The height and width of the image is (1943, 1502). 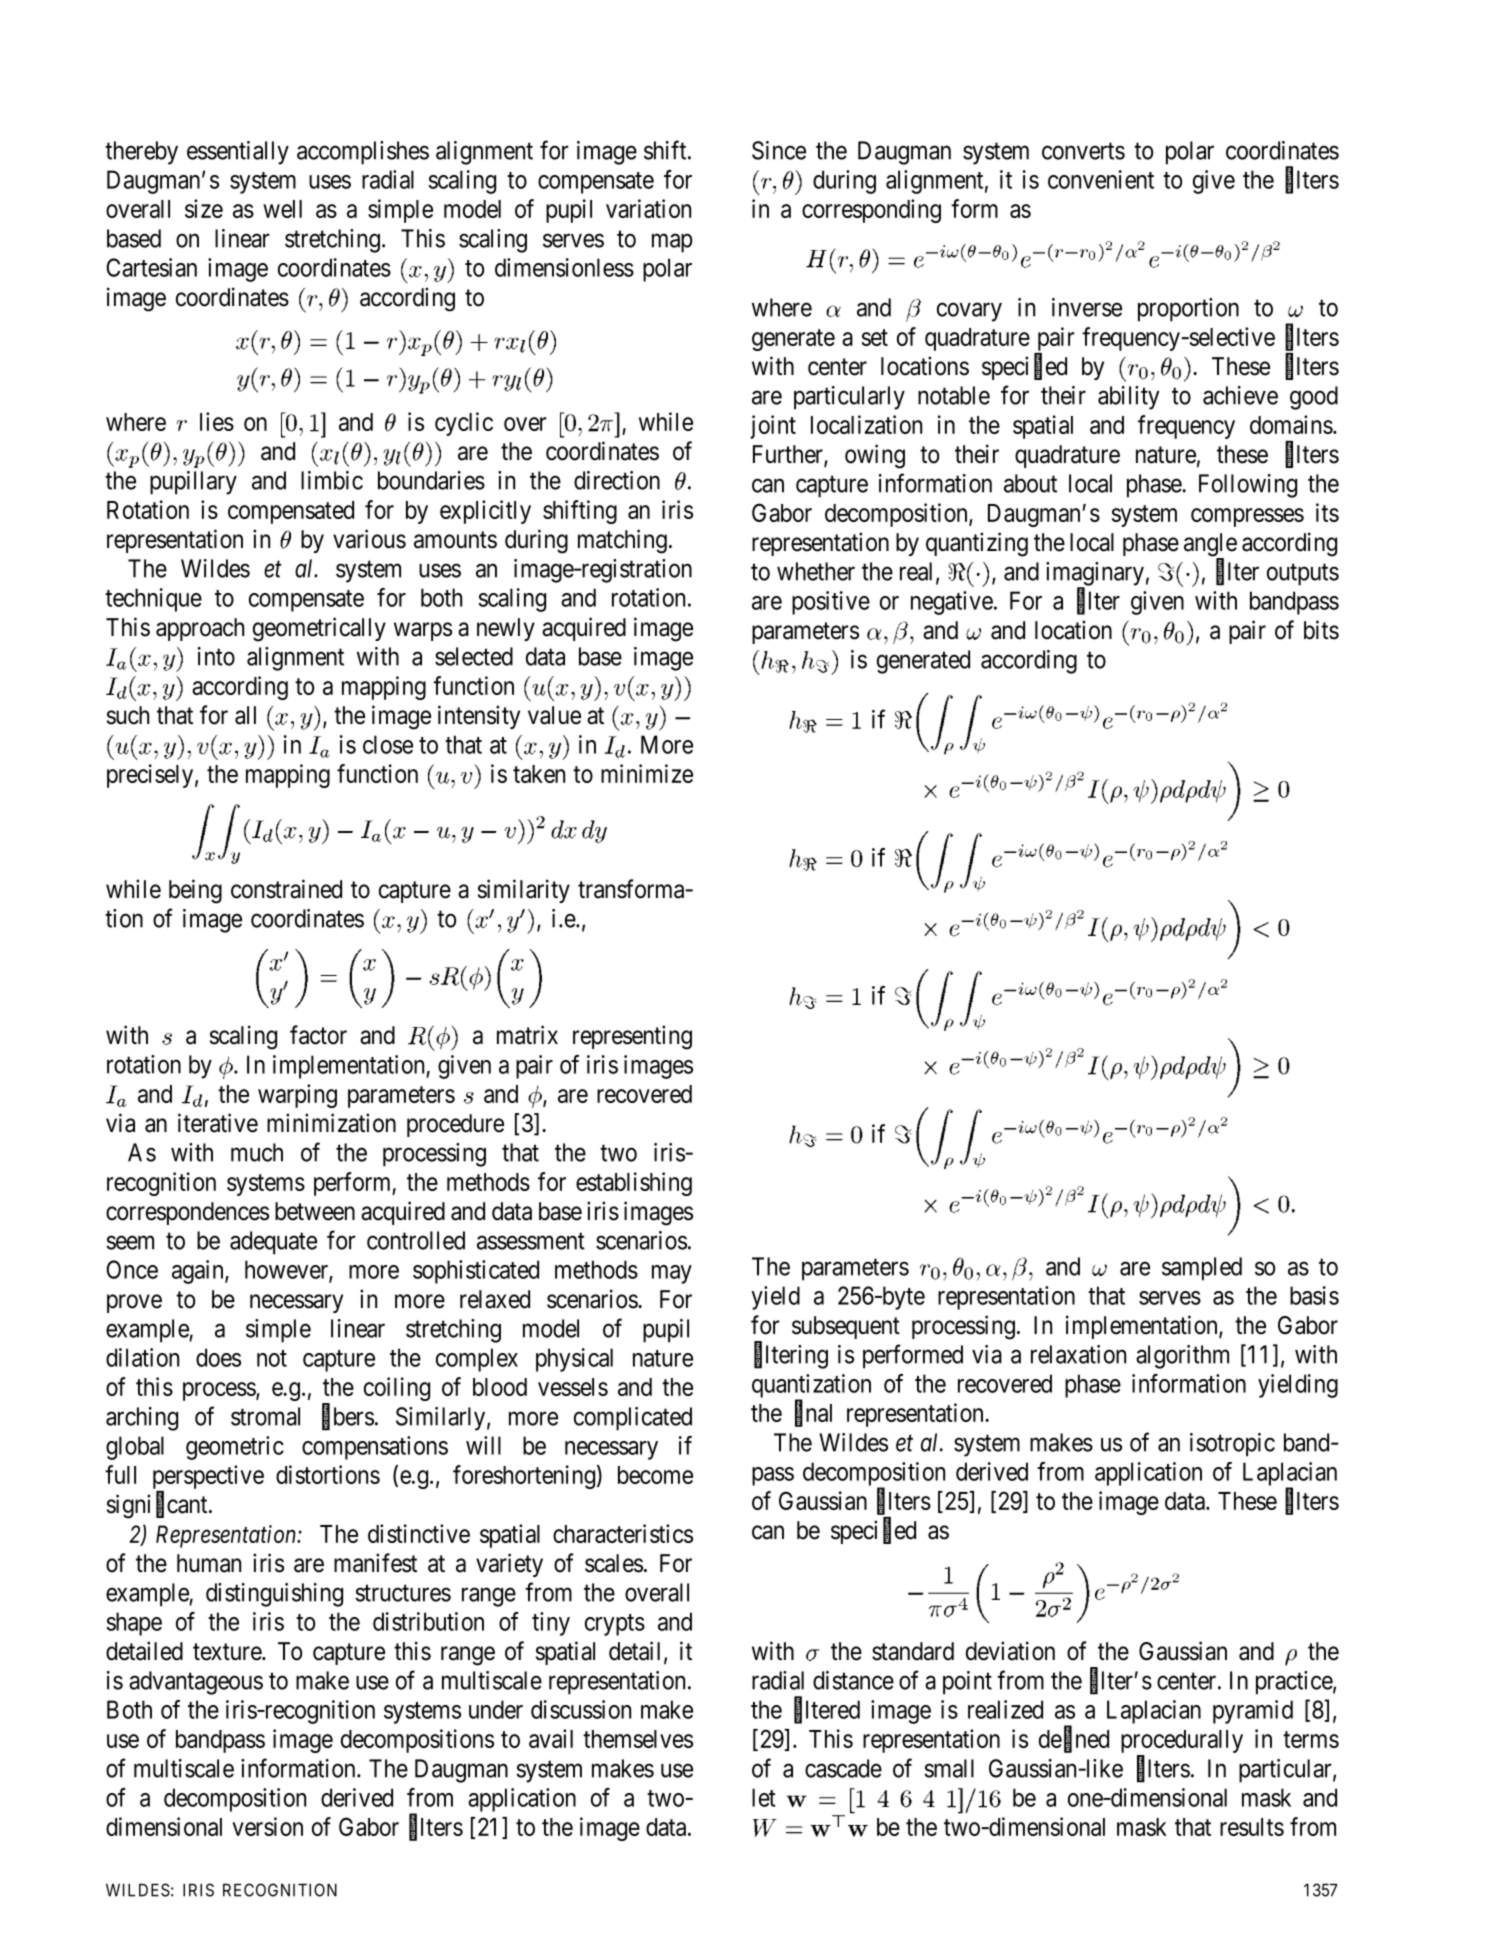 What do you see at coordinates (1202, 1269) in the image?
I see `sampled` at bounding box center [1202, 1269].
